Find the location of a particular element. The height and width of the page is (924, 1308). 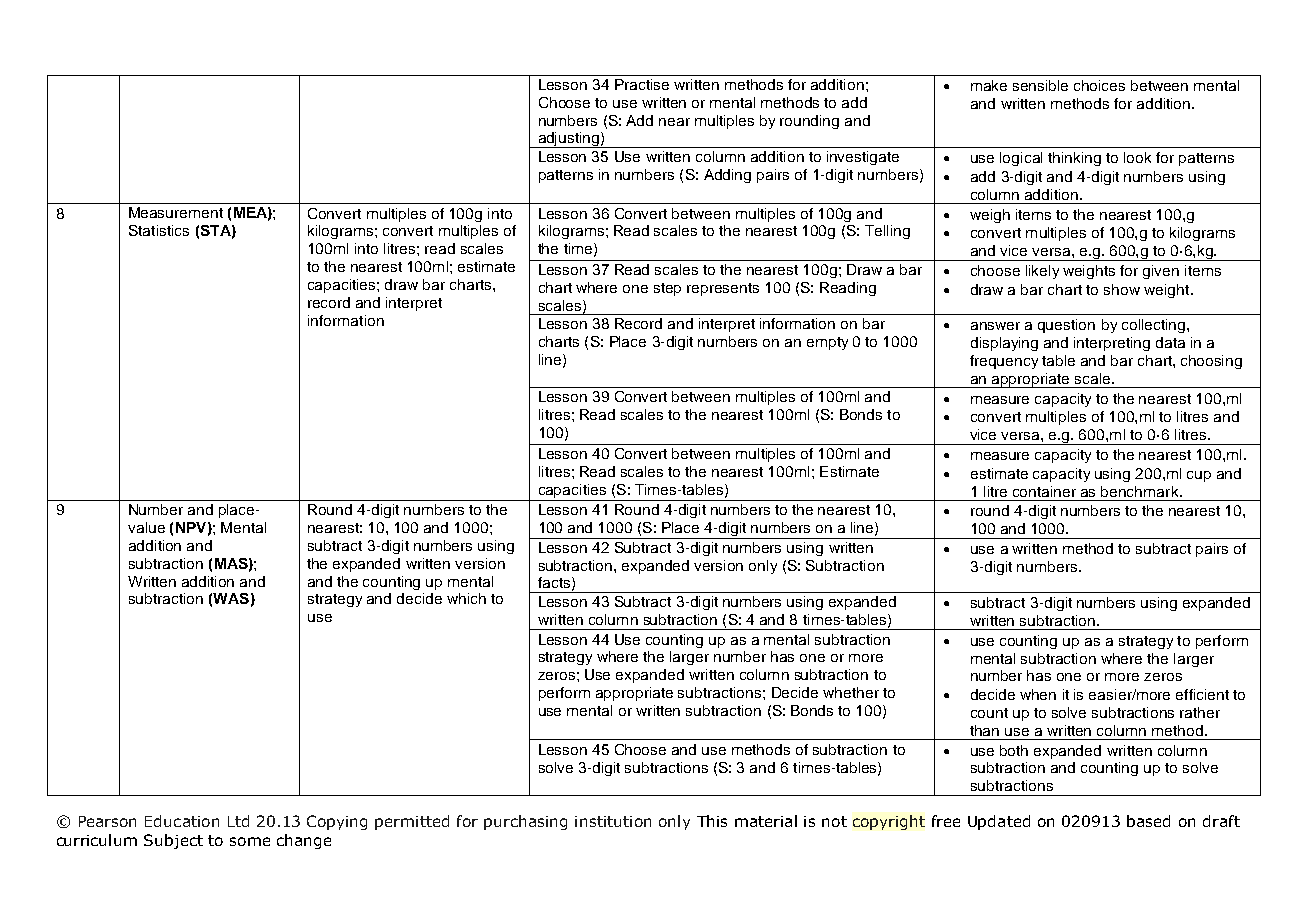

choices is located at coordinates (1099, 85).
